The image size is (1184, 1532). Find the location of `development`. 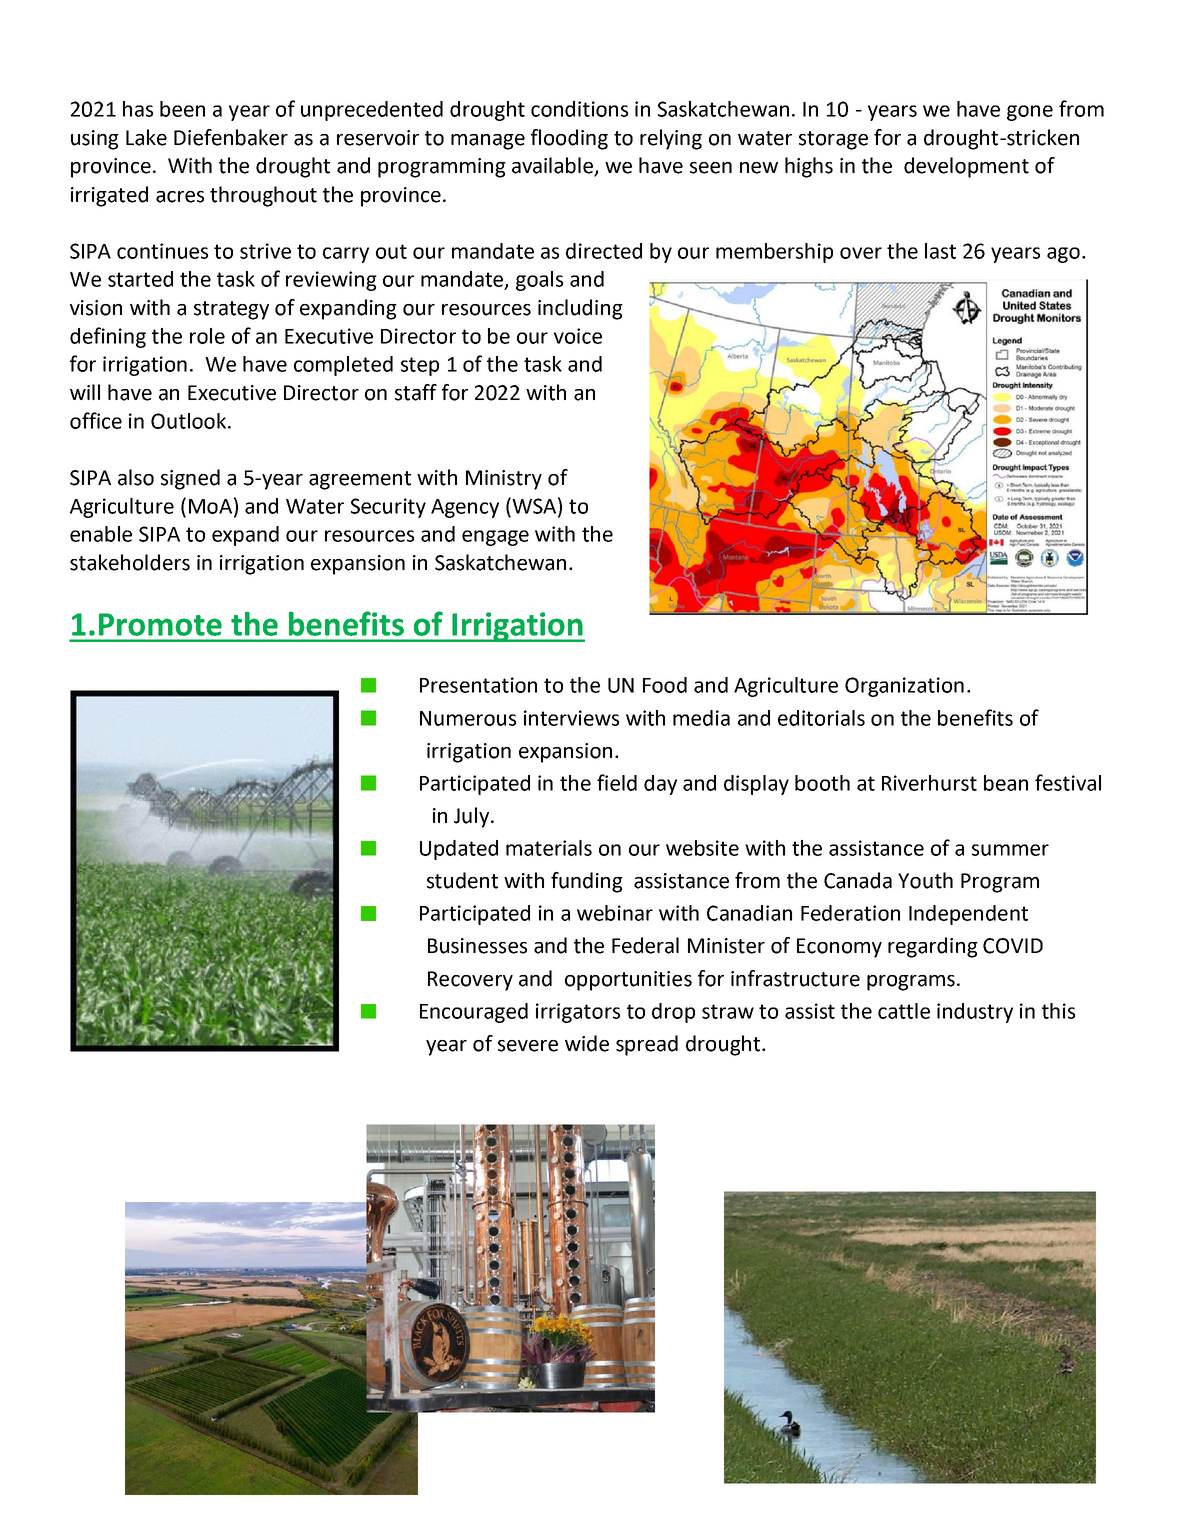

development is located at coordinates (966, 167).
